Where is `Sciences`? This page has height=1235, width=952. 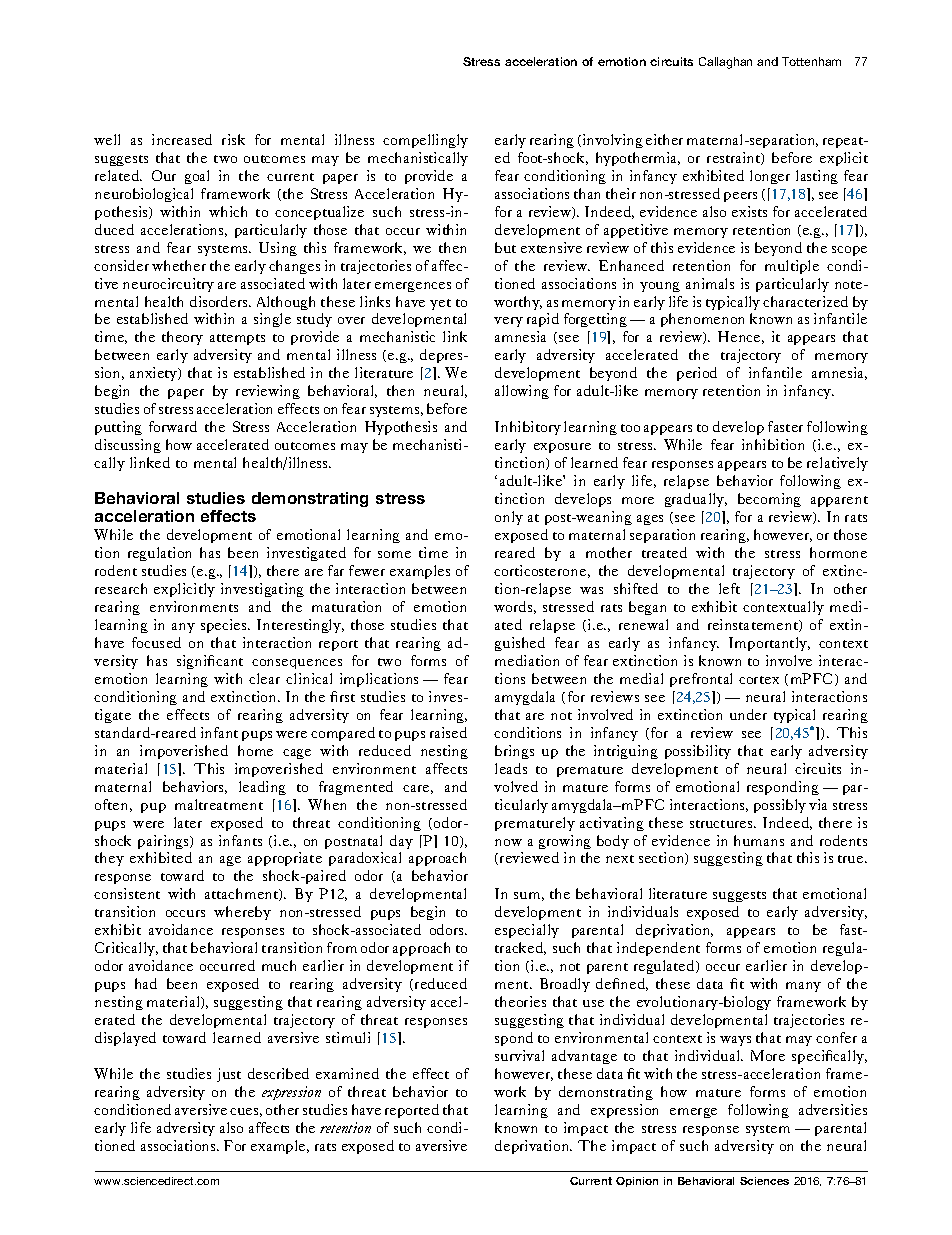
Sciences is located at coordinates (764, 1181).
